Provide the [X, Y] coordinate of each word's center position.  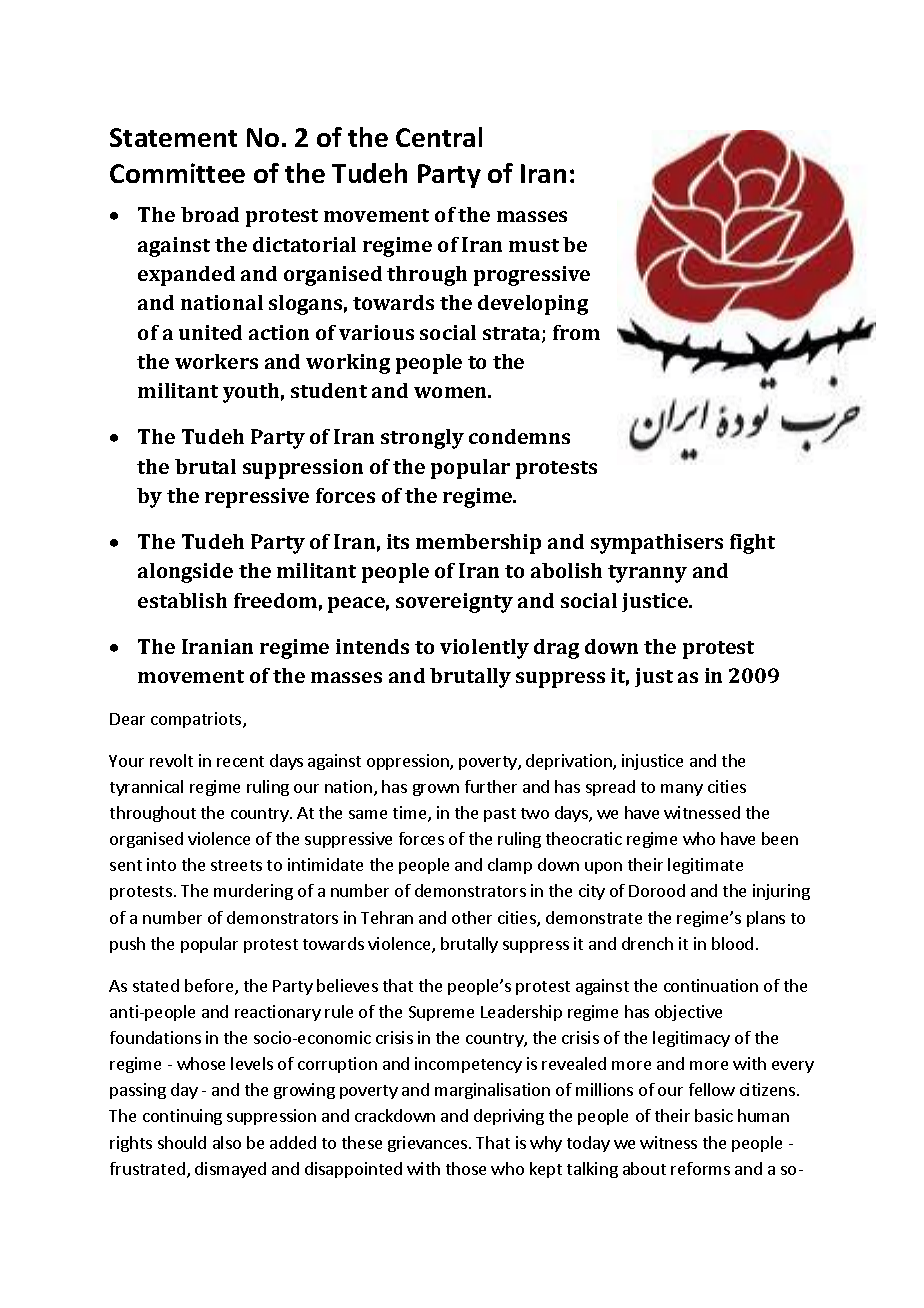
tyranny [647, 574]
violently [484, 649]
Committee [177, 173]
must [534, 245]
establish [182, 600]
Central [439, 137]
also [227, 1142]
